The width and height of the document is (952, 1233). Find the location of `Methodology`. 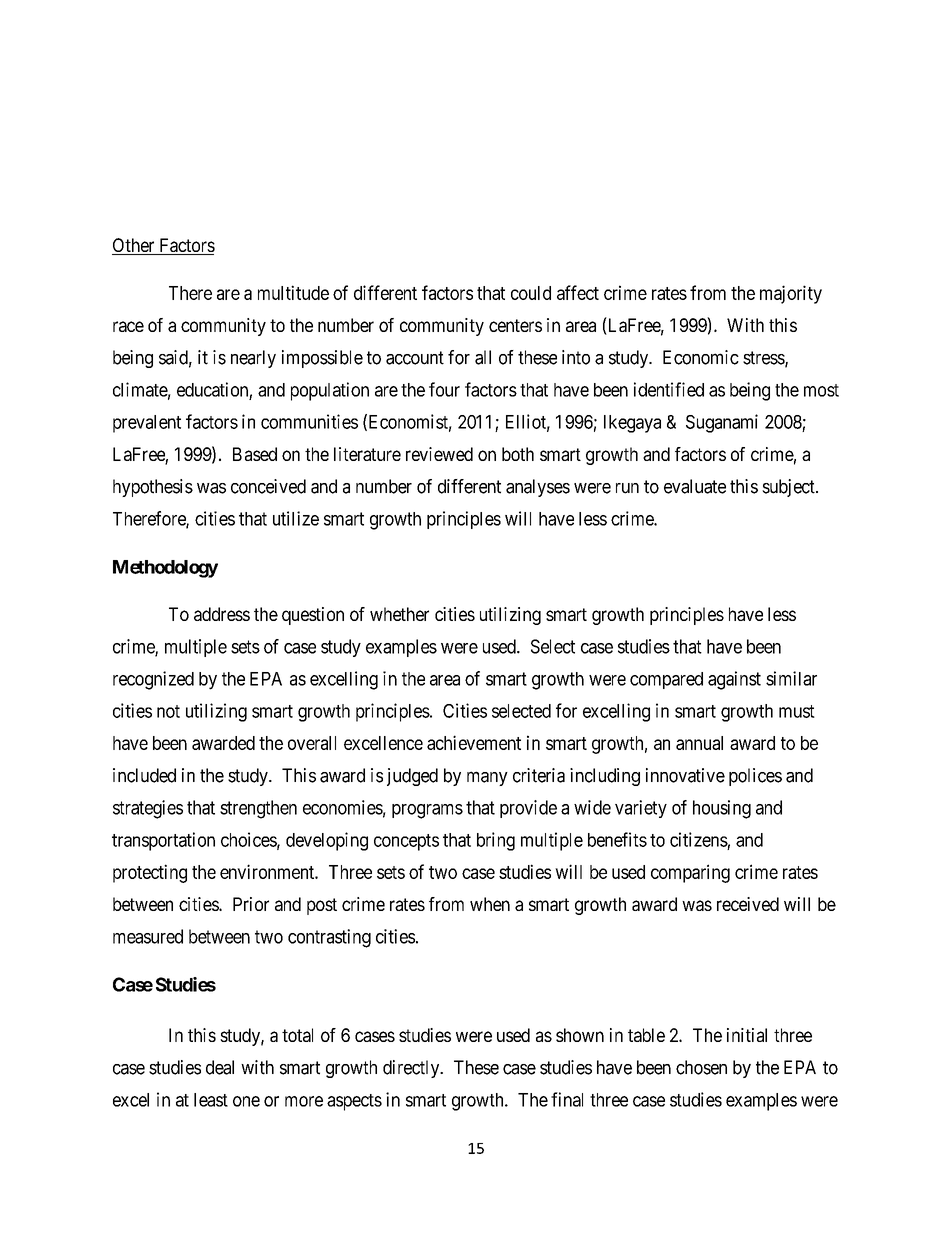

Methodology is located at coordinates (165, 569).
